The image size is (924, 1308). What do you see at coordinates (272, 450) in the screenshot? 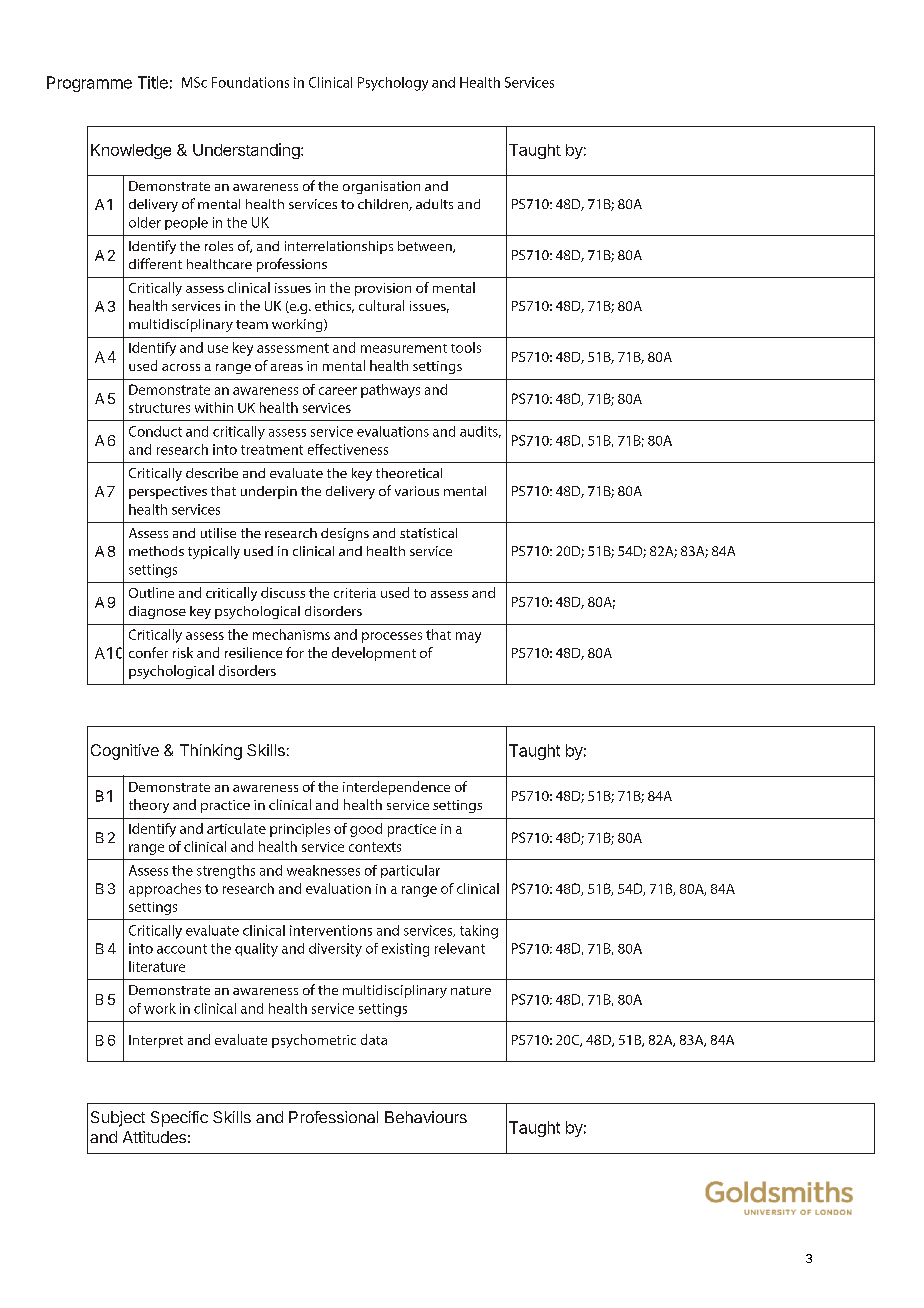
I see `treatment` at bounding box center [272, 450].
